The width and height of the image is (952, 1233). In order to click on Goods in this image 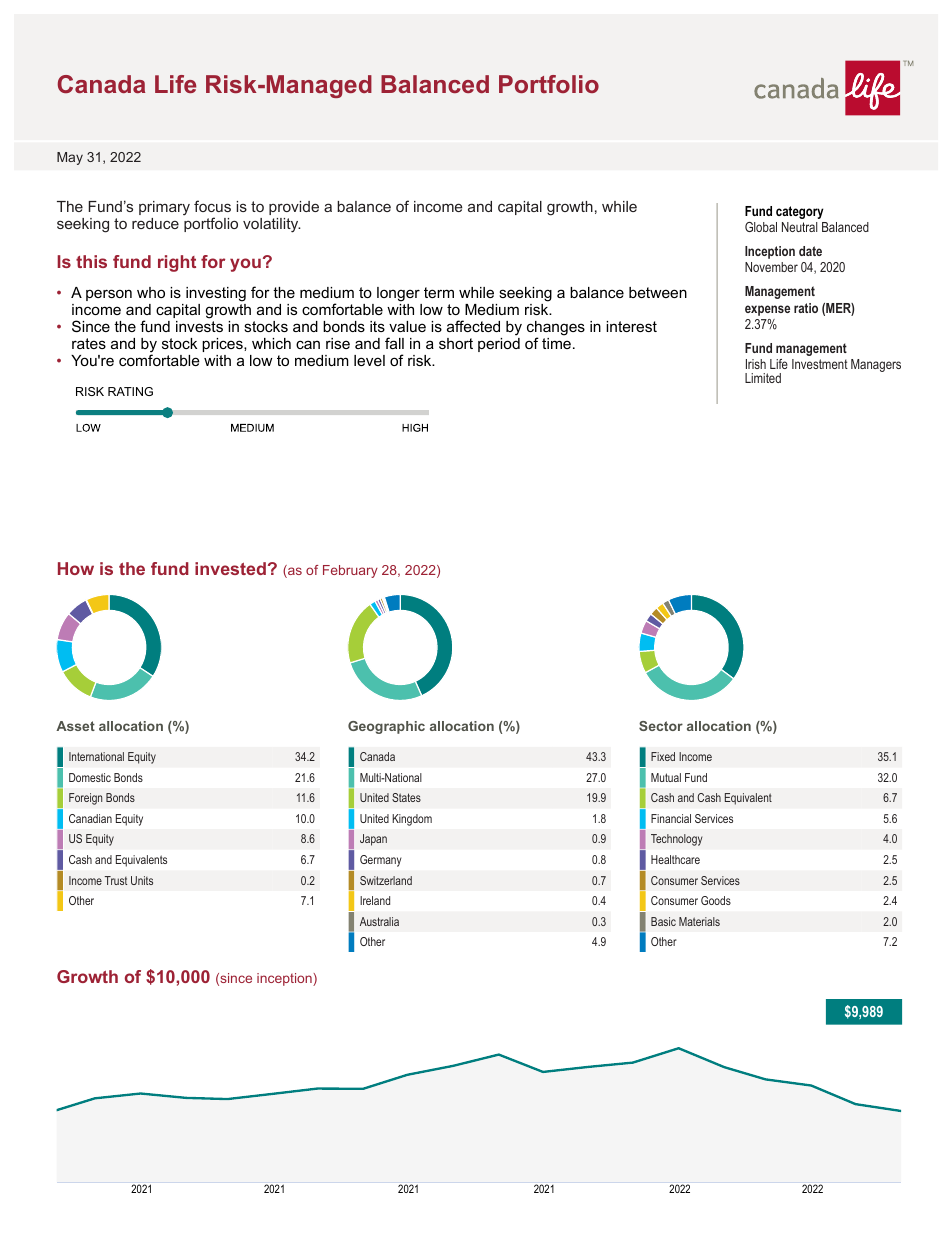, I will do `click(716, 900)`.
